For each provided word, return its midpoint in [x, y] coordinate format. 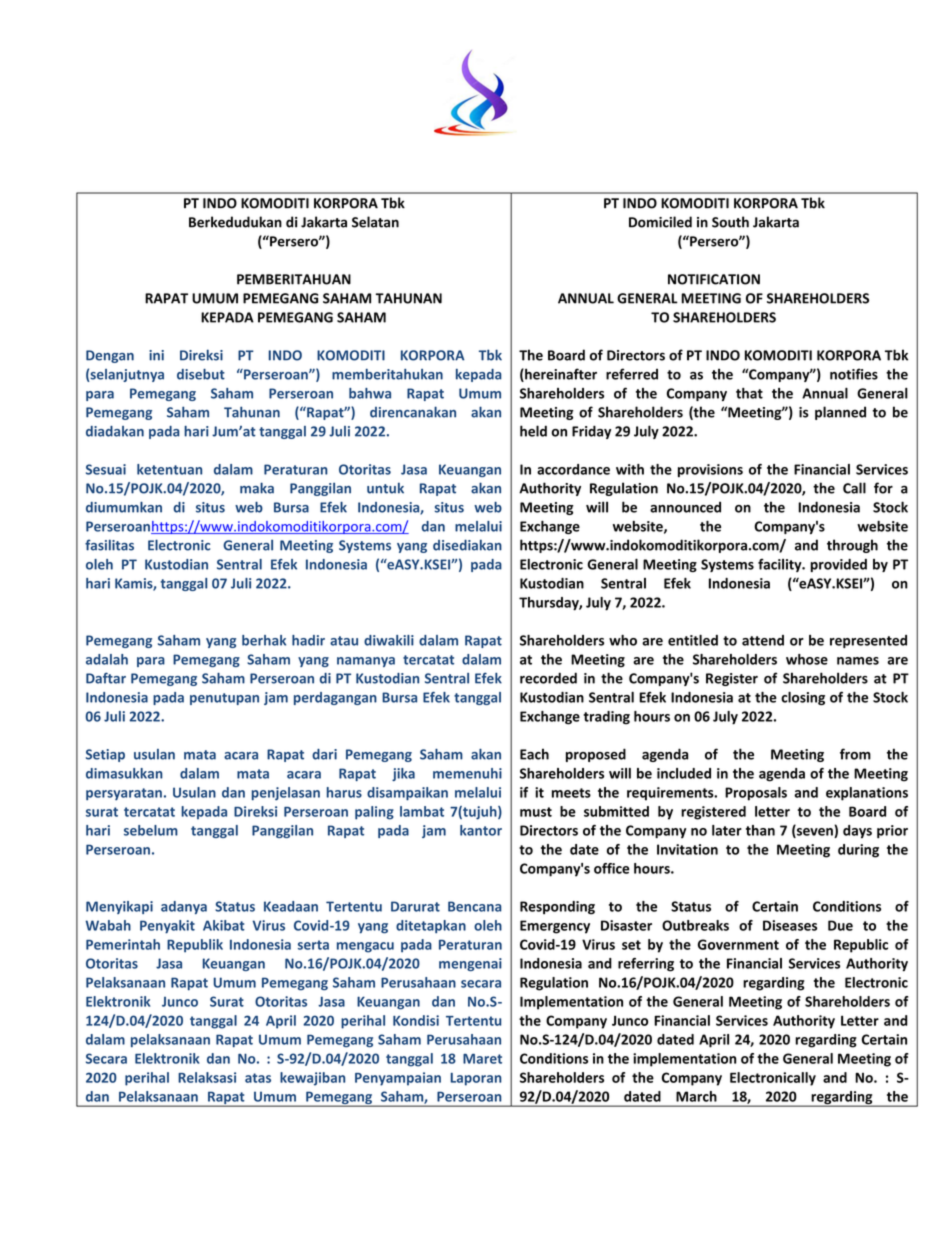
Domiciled [660, 222]
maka [257, 488]
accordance [573, 469]
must [536, 812]
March [696, 1096]
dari [324, 754]
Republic [861, 946]
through [852, 546]
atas [258, 1078]
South [730, 222]
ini [156, 355]
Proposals [756, 794]
